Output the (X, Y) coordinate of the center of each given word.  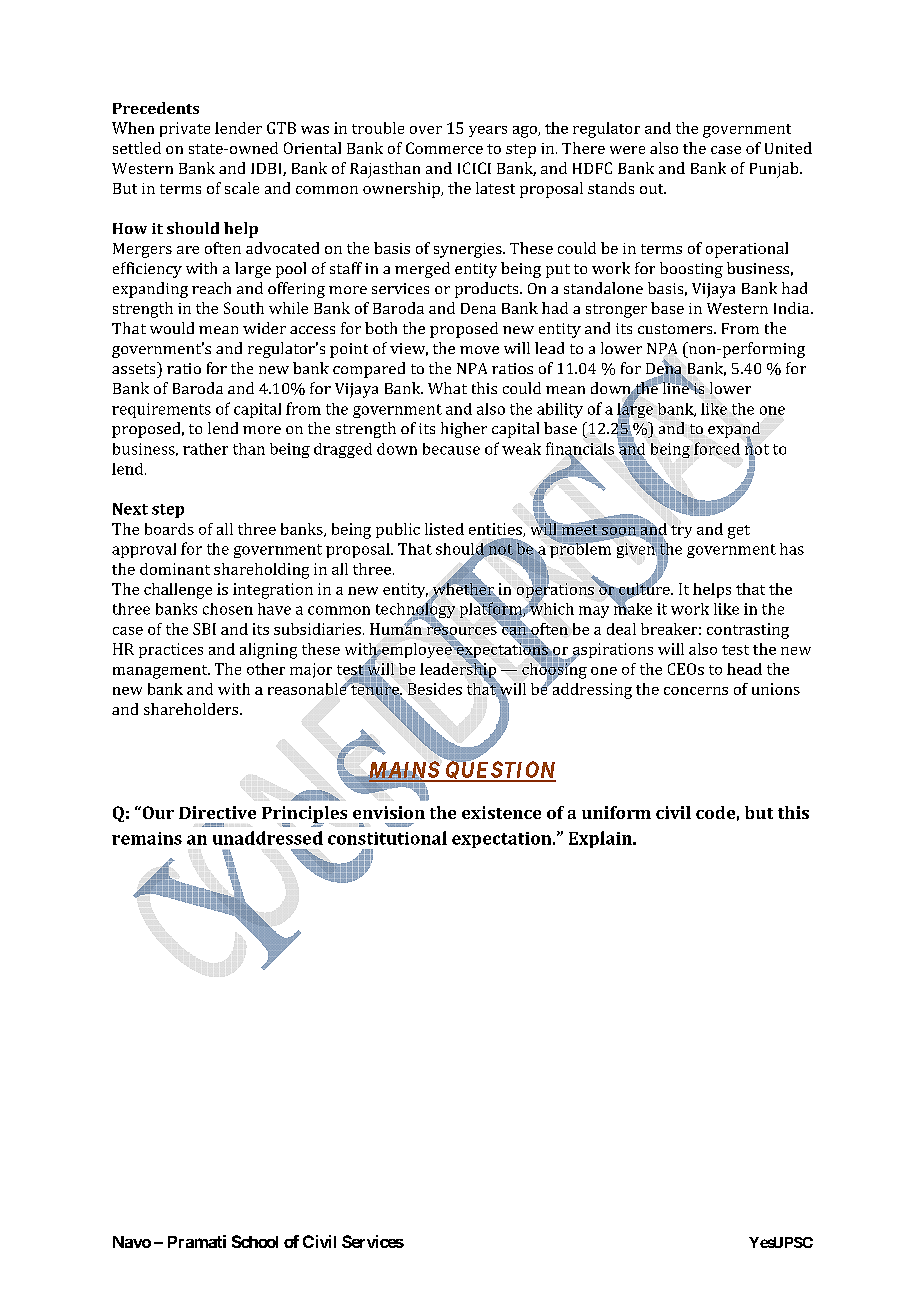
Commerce (444, 148)
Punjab (775, 170)
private (185, 129)
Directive (217, 812)
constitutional (387, 838)
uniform (616, 812)
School (255, 1241)
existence (501, 812)
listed (444, 529)
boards (169, 529)
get (739, 532)
